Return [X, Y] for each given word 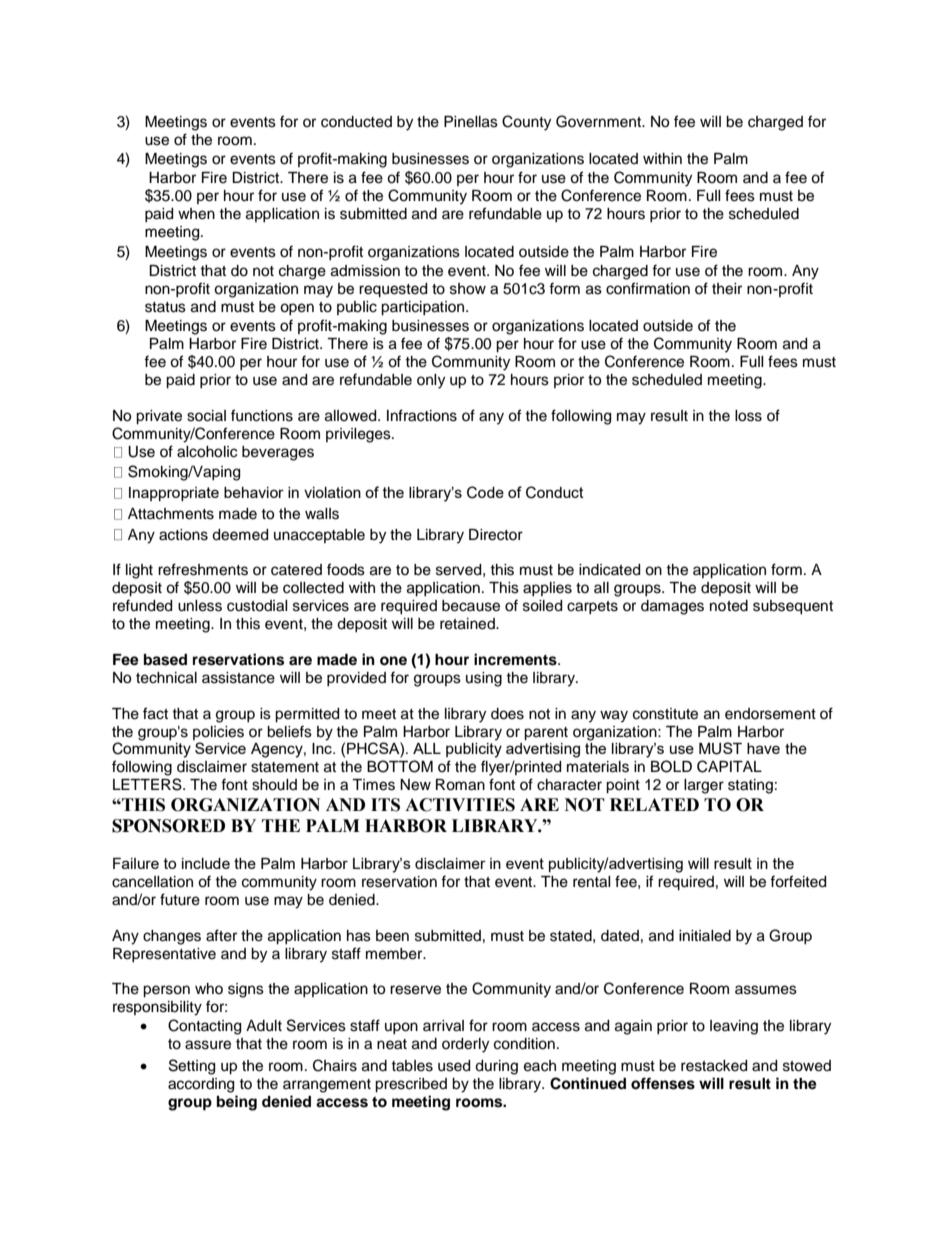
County [526, 123]
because [471, 606]
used [454, 1066]
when [196, 214]
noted [729, 606]
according [201, 1085]
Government [600, 121]
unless [200, 606]
